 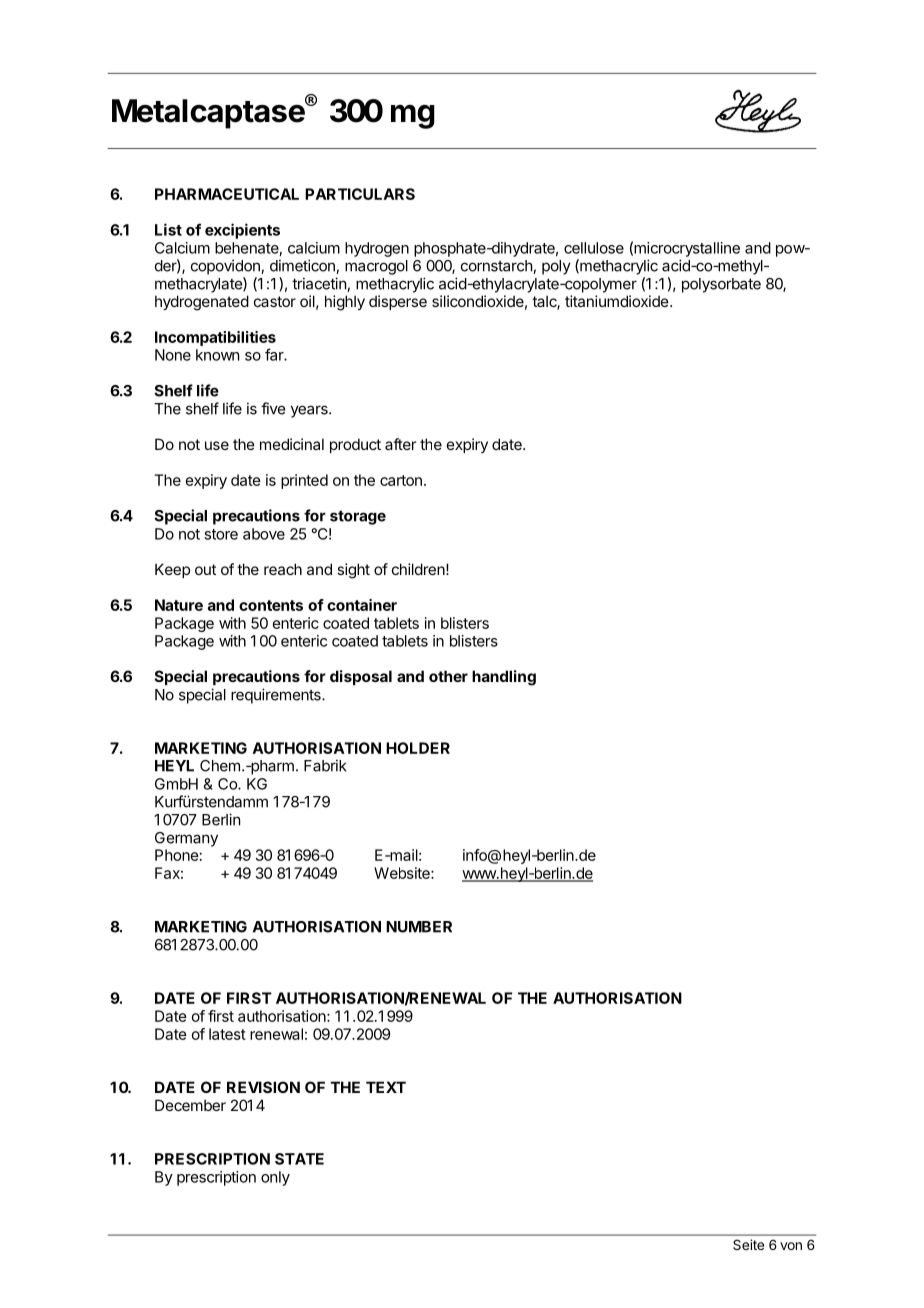 What do you see at coordinates (497, 267) in the image?
I see `cornstarch` at bounding box center [497, 267].
